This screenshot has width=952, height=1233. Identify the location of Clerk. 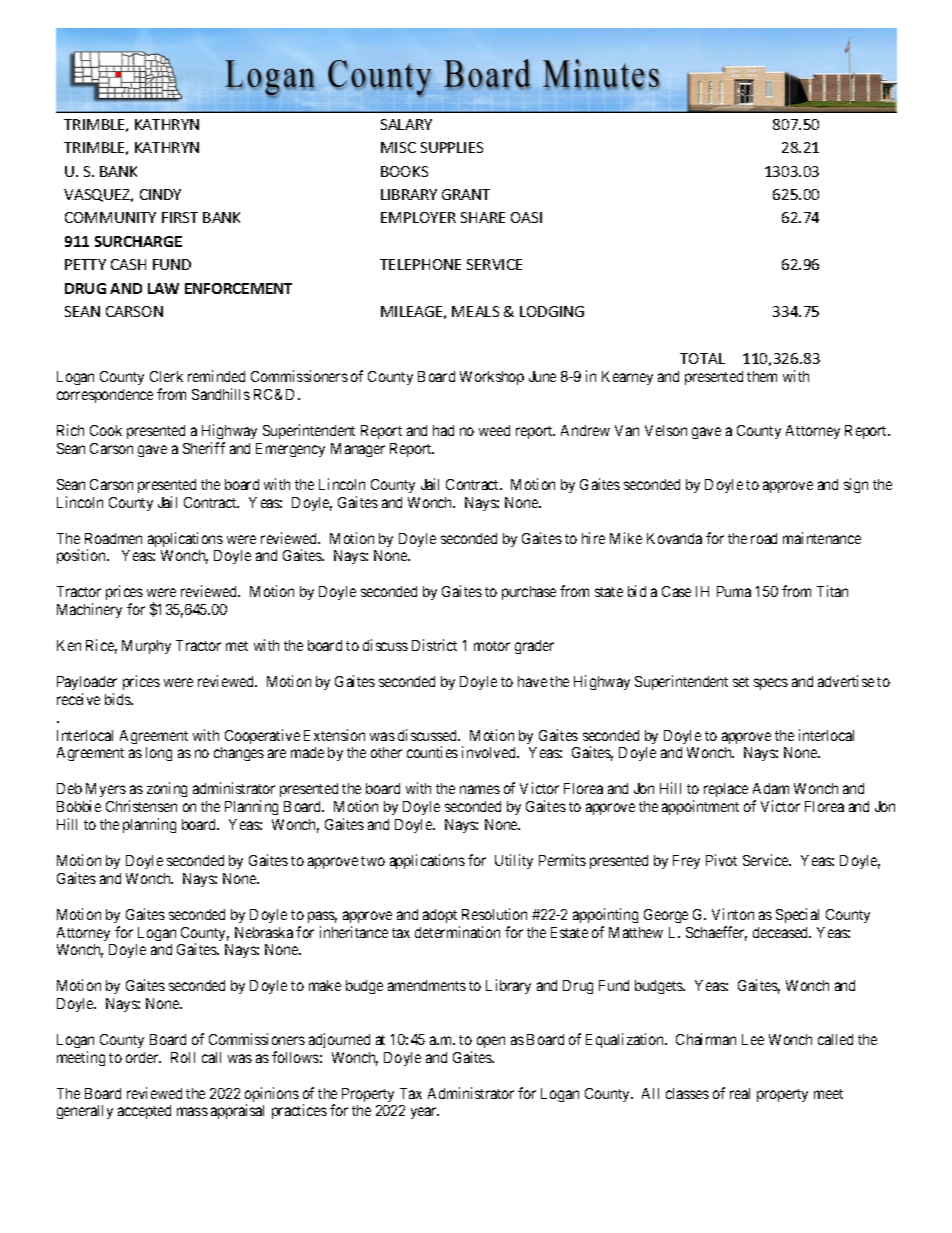
(166, 376).
